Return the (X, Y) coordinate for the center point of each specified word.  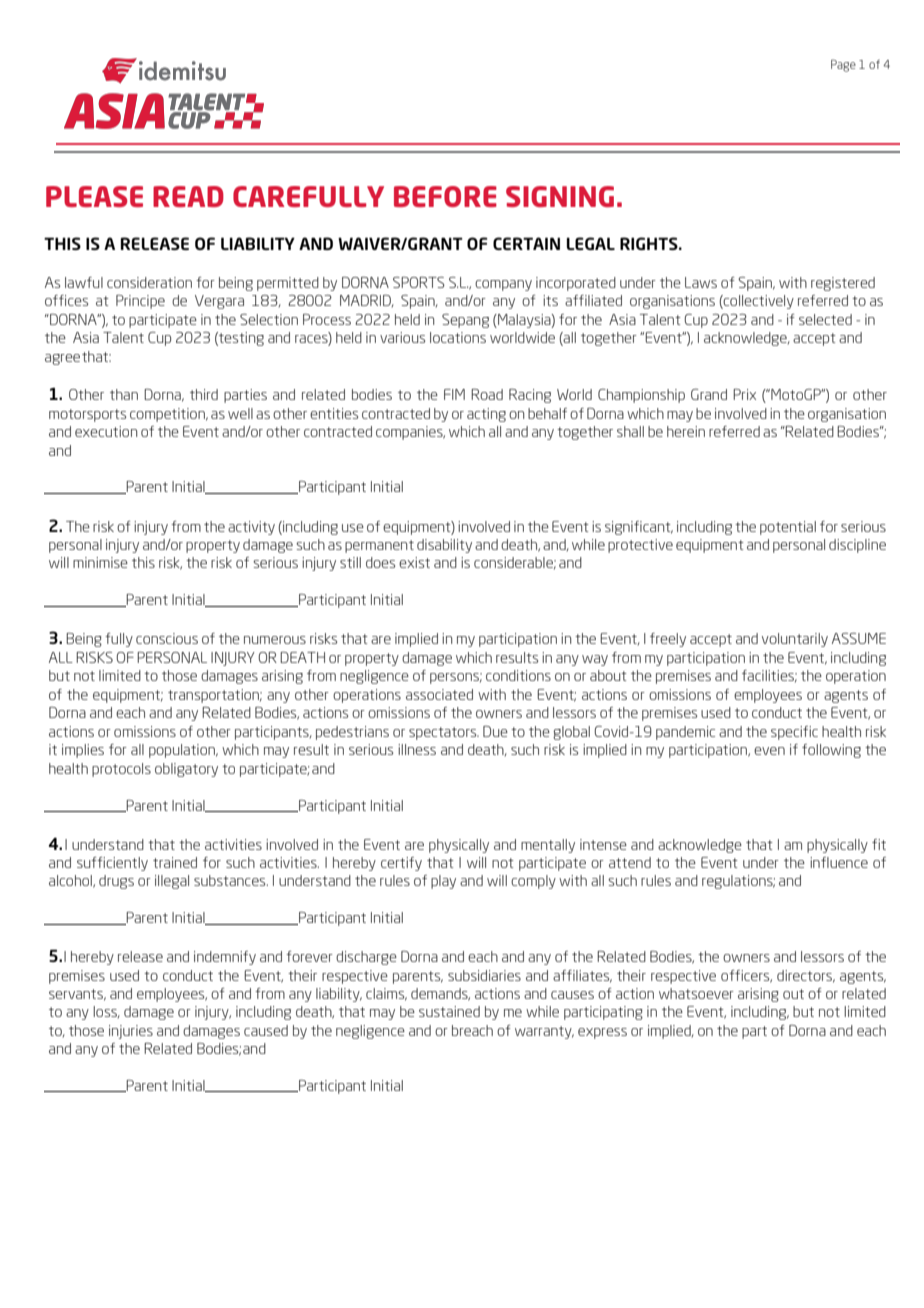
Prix (744, 394)
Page (843, 65)
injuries (131, 1032)
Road (487, 394)
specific (794, 733)
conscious (167, 638)
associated (439, 694)
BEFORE (445, 196)
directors (806, 976)
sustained (449, 1011)
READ (188, 196)
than (124, 394)
